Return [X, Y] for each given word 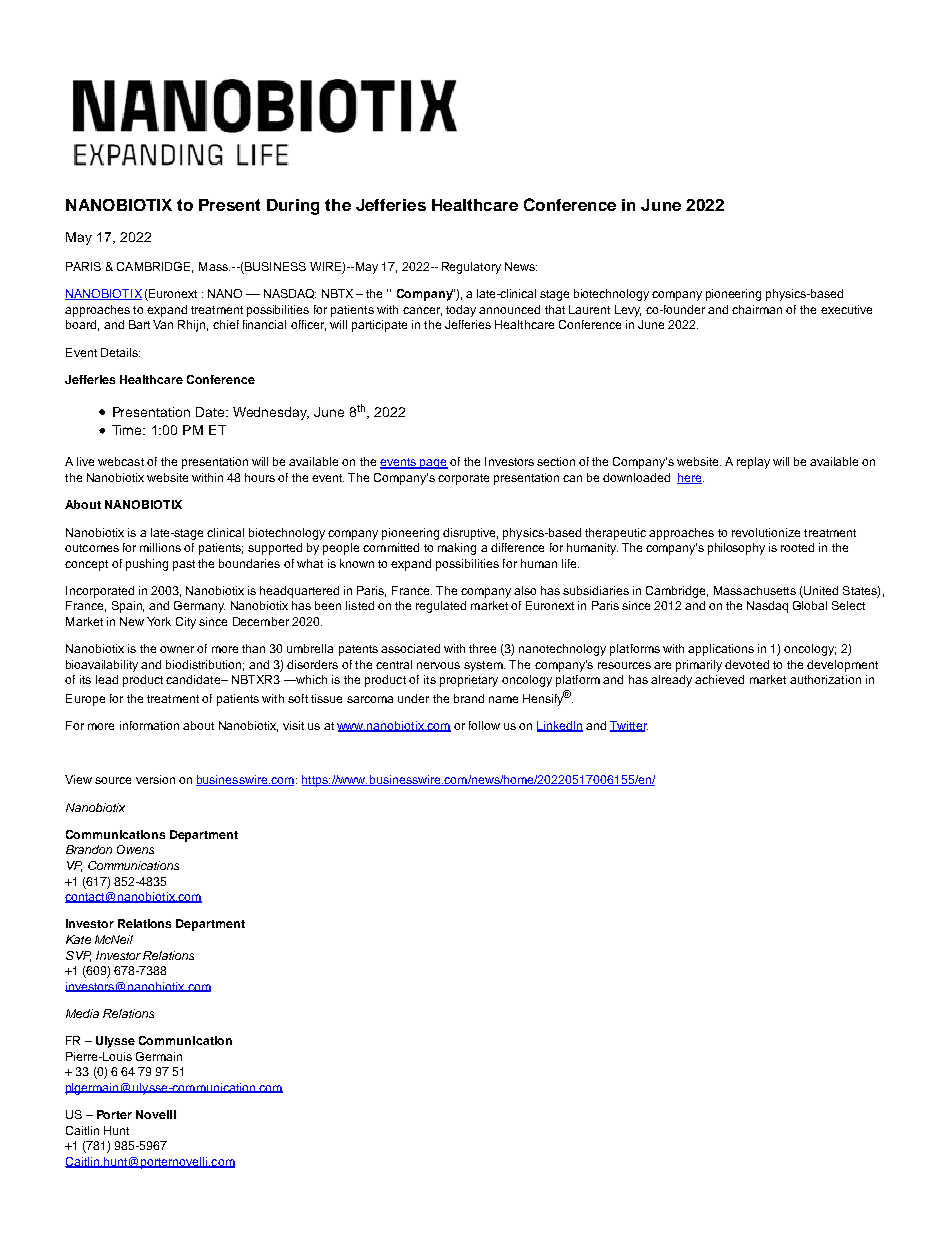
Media [82, 1013]
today [461, 311]
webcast [121, 461]
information [149, 725]
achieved [719, 679]
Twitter [629, 726]
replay [753, 463]
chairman [757, 309]
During [293, 207]
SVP [78, 956]
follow [484, 725]
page [433, 464]
